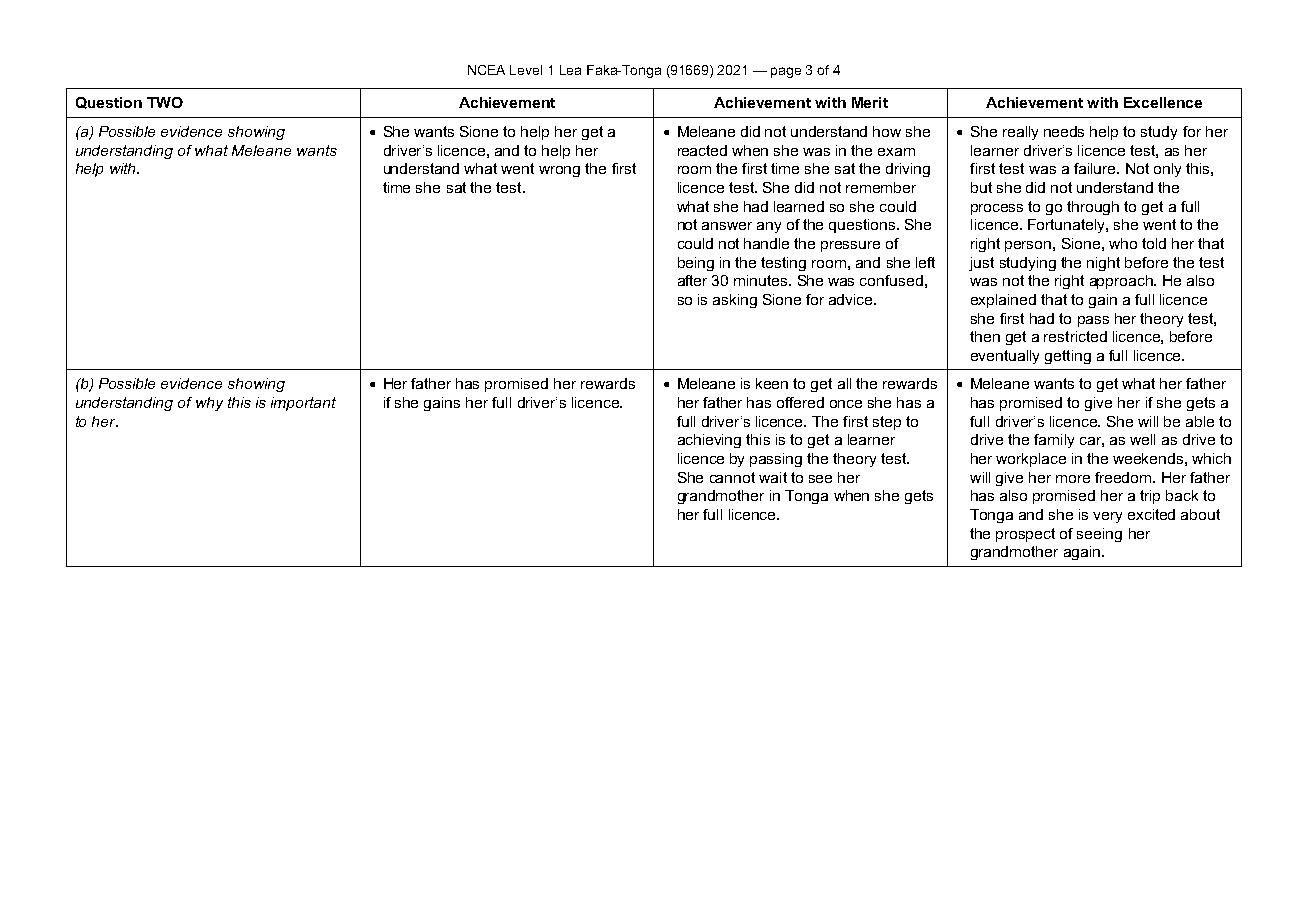 The image size is (1308, 924). What do you see at coordinates (692, 280) in the screenshot?
I see `after` at bounding box center [692, 280].
